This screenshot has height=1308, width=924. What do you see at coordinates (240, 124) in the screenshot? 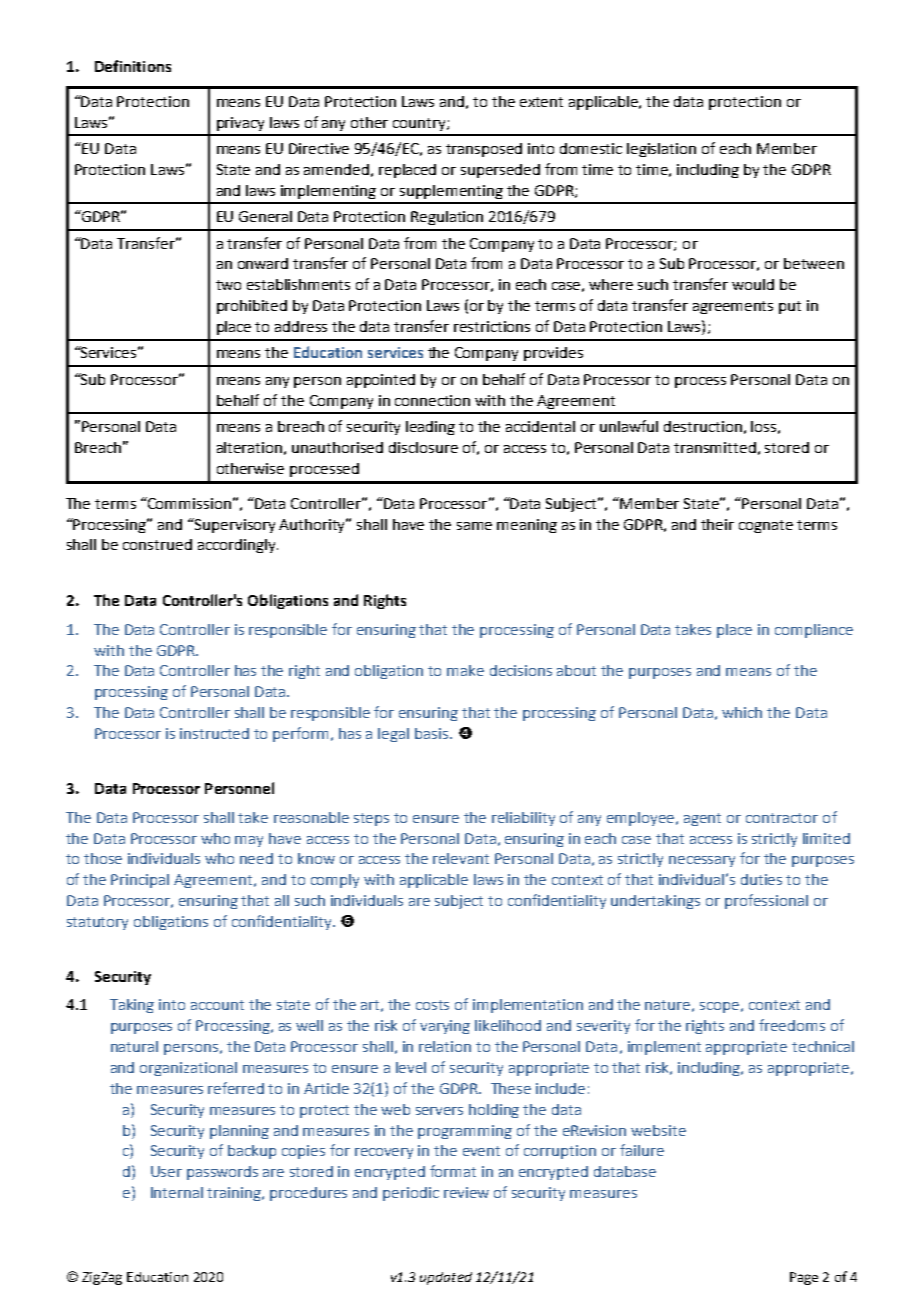
I see `privacy` at bounding box center [240, 124].
